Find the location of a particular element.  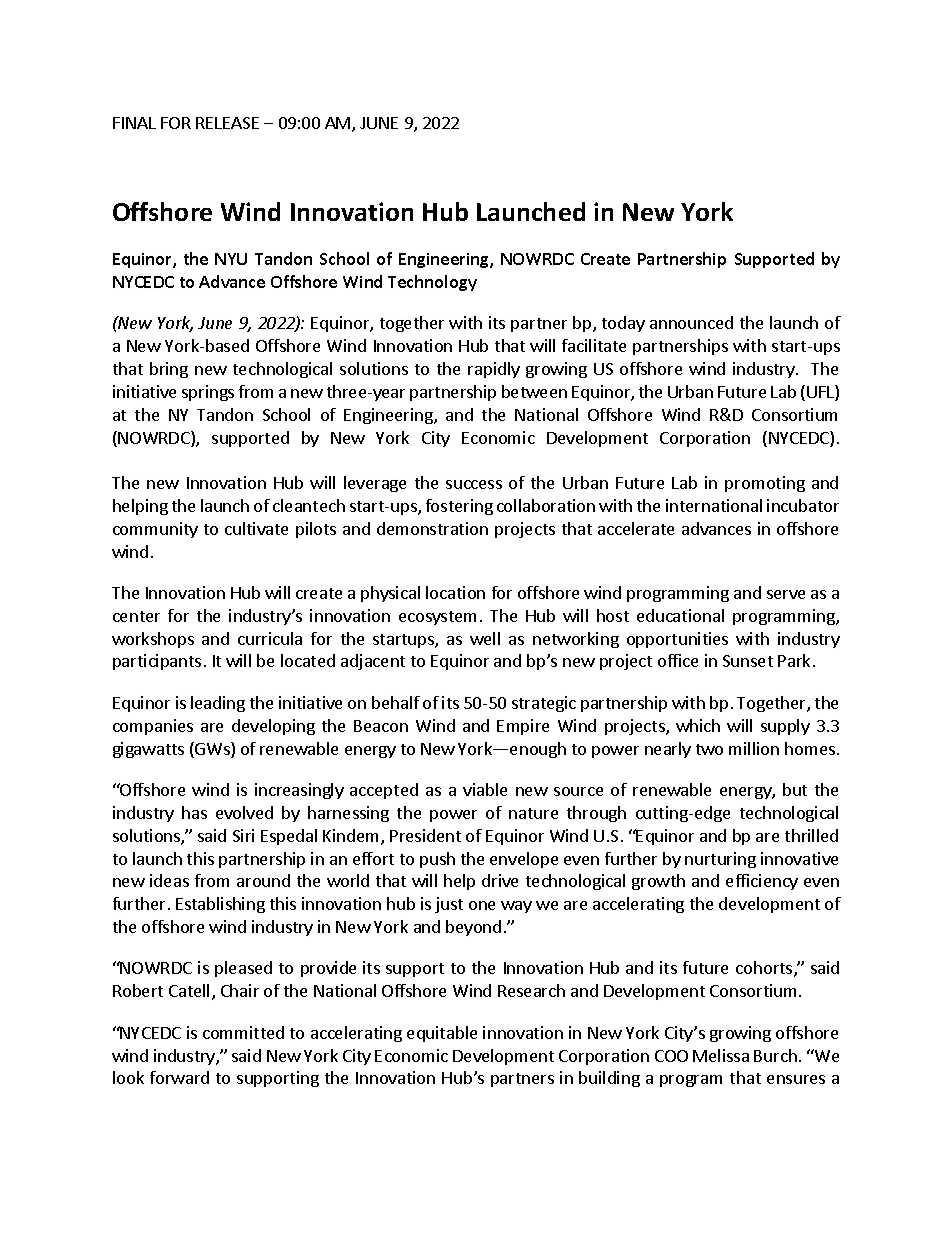

promoting is located at coordinates (765, 484).
